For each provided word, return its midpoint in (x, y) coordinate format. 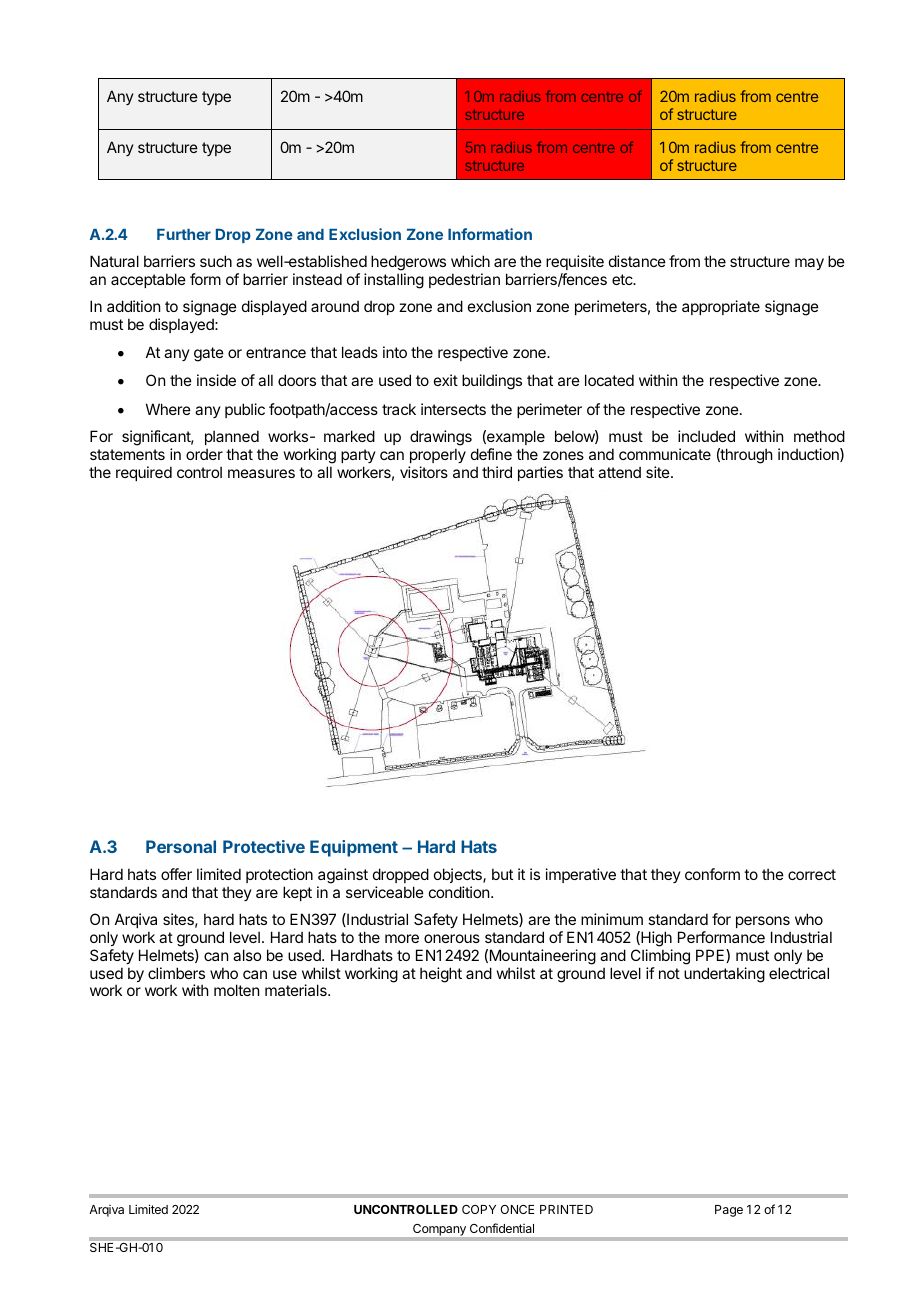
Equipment (354, 848)
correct (812, 874)
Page (729, 1211)
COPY (479, 1209)
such (216, 261)
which (470, 261)
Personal (181, 846)
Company (439, 1230)
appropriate (721, 307)
